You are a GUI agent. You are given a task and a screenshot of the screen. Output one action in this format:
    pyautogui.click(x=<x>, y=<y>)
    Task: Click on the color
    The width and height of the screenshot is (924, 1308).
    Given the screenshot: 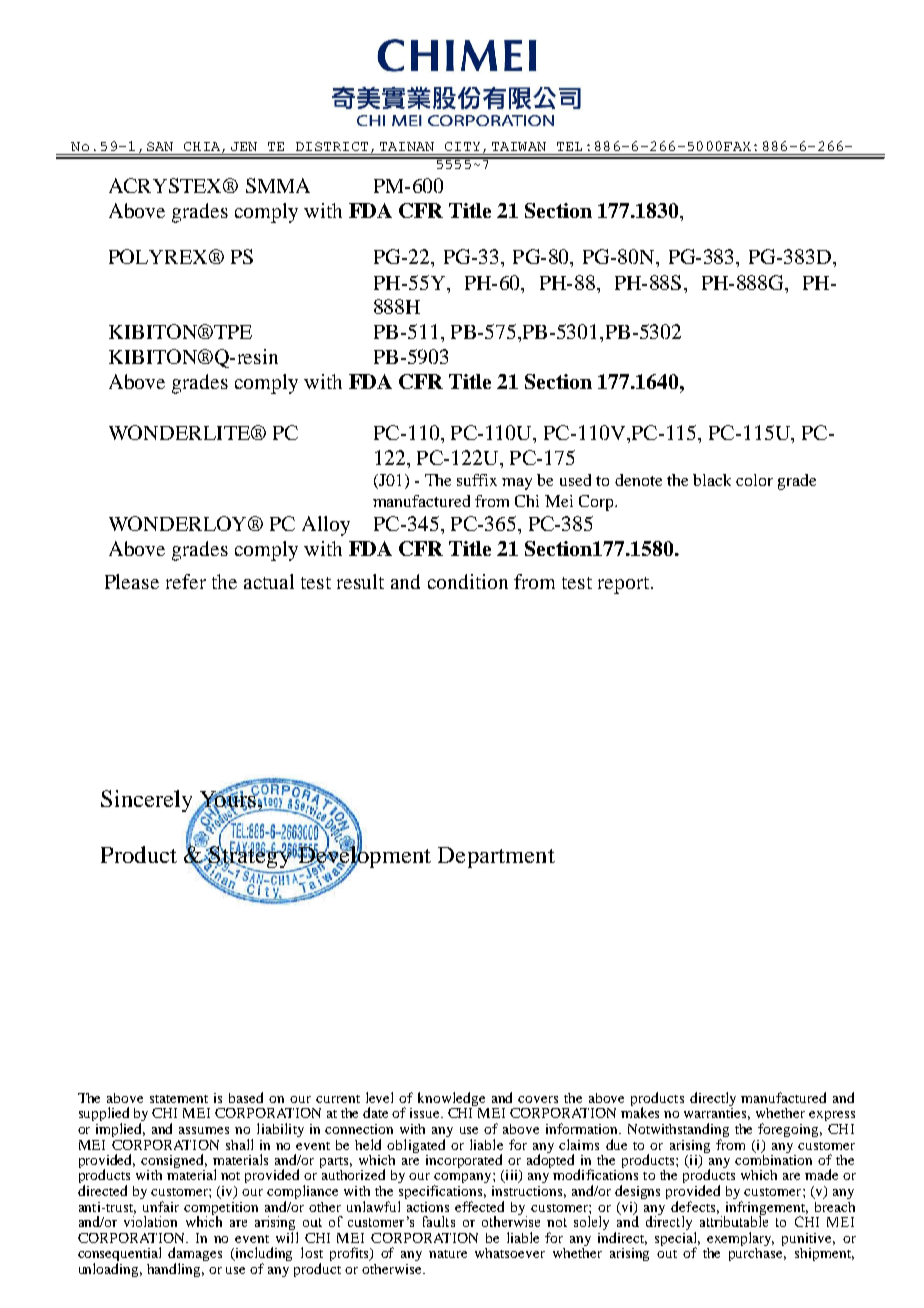 What is the action you would take?
    pyautogui.click(x=754, y=480)
